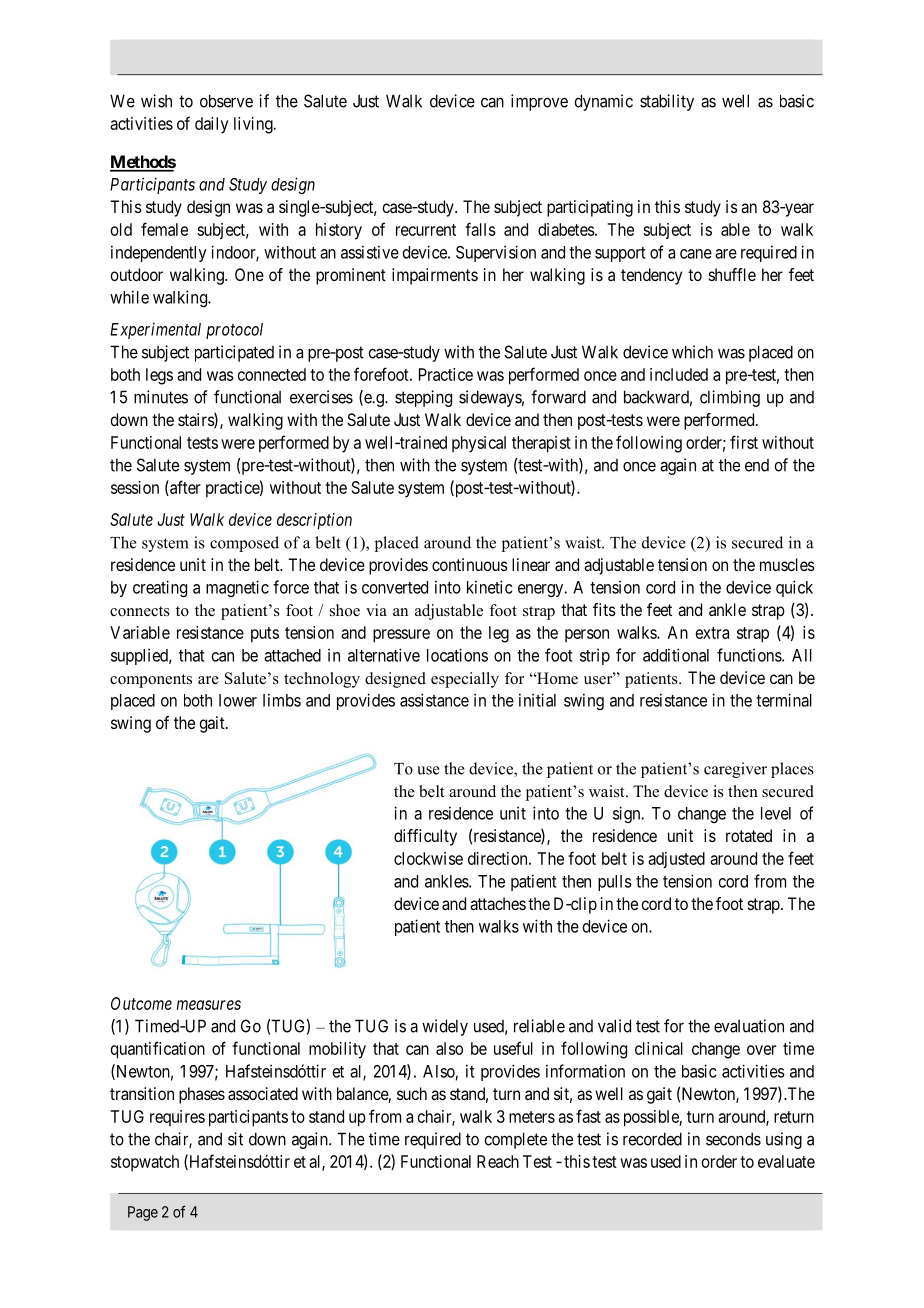 This screenshot has height=1308, width=924. Describe the element at coordinates (498, 1161) in the screenshot. I see `Reach` at that location.
